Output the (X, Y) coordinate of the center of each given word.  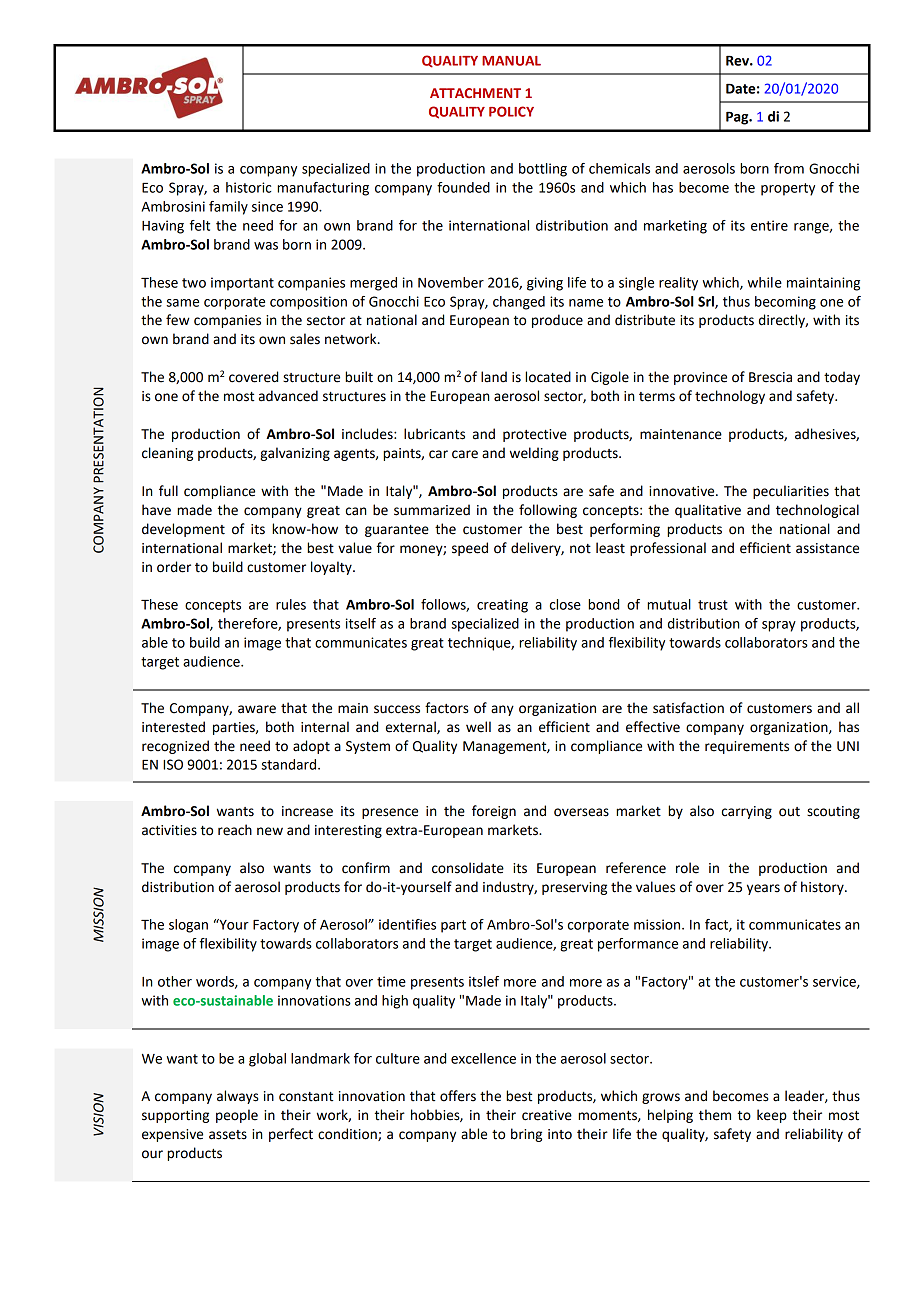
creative (547, 1115)
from (789, 168)
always (238, 1097)
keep (772, 1116)
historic (248, 187)
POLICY (511, 111)
